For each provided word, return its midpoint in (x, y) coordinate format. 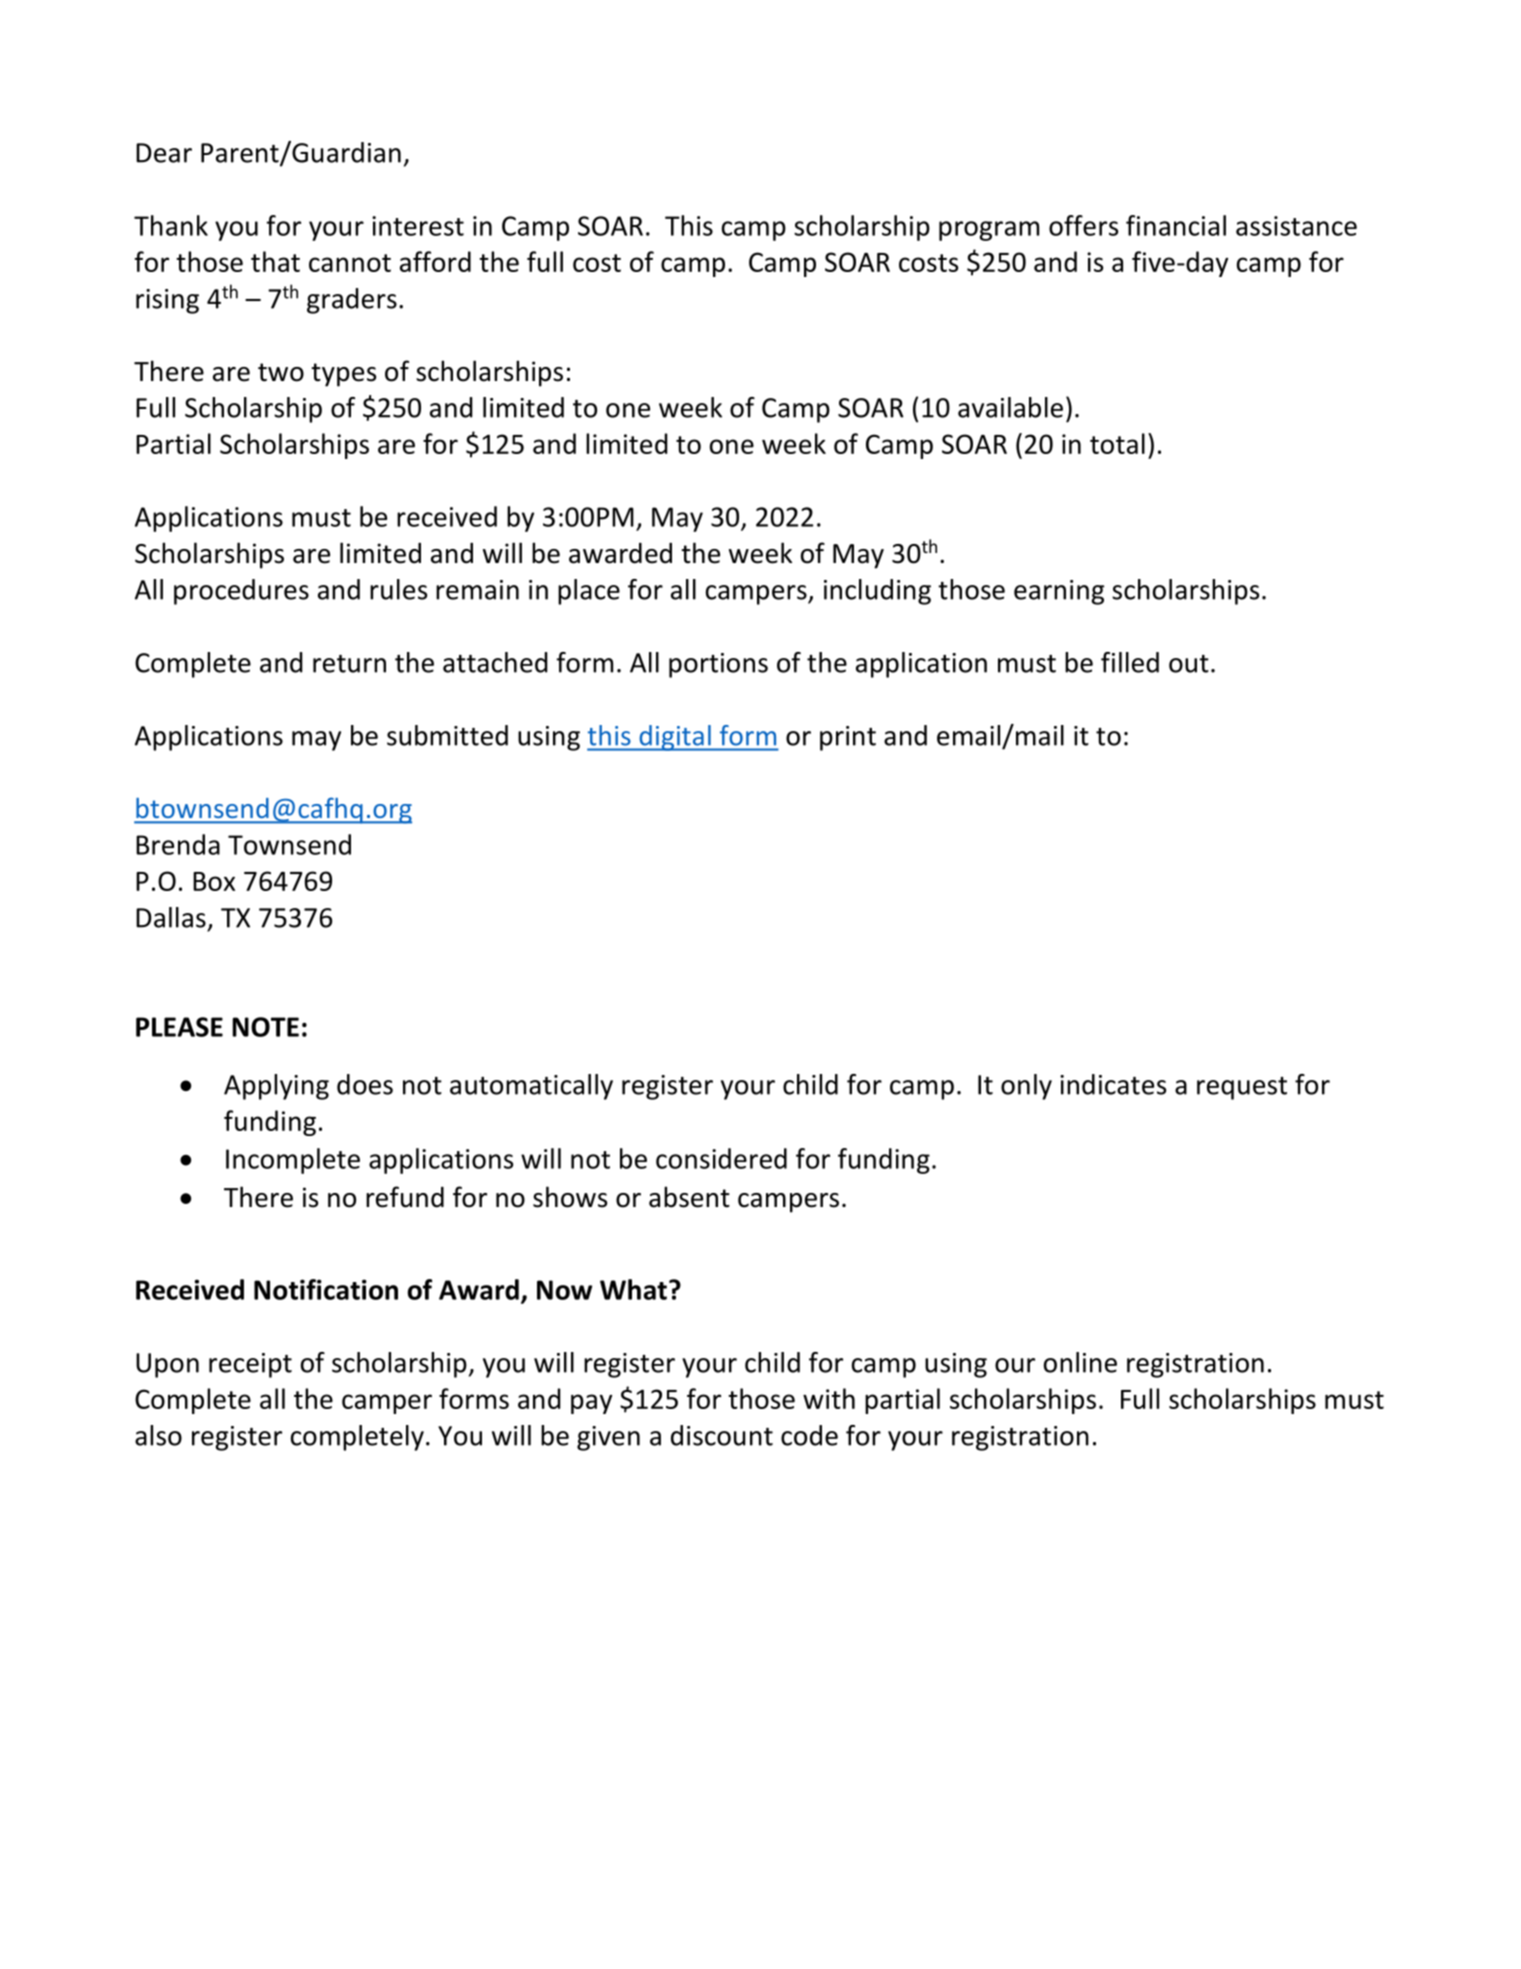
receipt (250, 1365)
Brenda (178, 844)
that (275, 261)
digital (675, 738)
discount (722, 1435)
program (989, 231)
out (1189, 664)
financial (1176, 225)
